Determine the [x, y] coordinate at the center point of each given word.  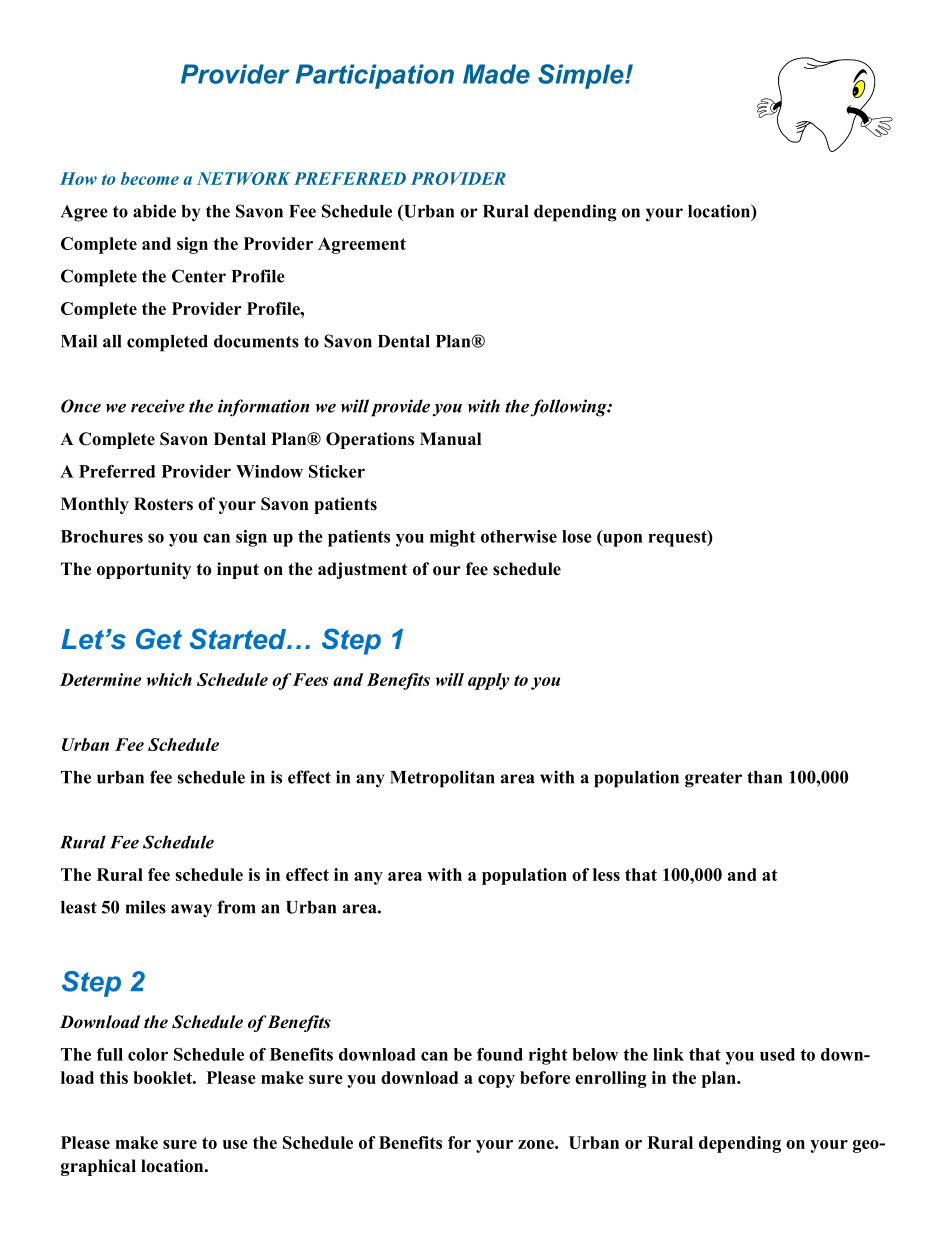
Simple [582, 76]
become [150, 178]
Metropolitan [442, 779]
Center [199, 276]
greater [713, 780]
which [169, 679]
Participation [375, 76]
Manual [450, 439]
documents [256, 341]
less [606, 874]
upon [622, 540]
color [148, 1054]
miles [146, 907]
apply [489, 681]
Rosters [163, 504]
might [453, 538]
